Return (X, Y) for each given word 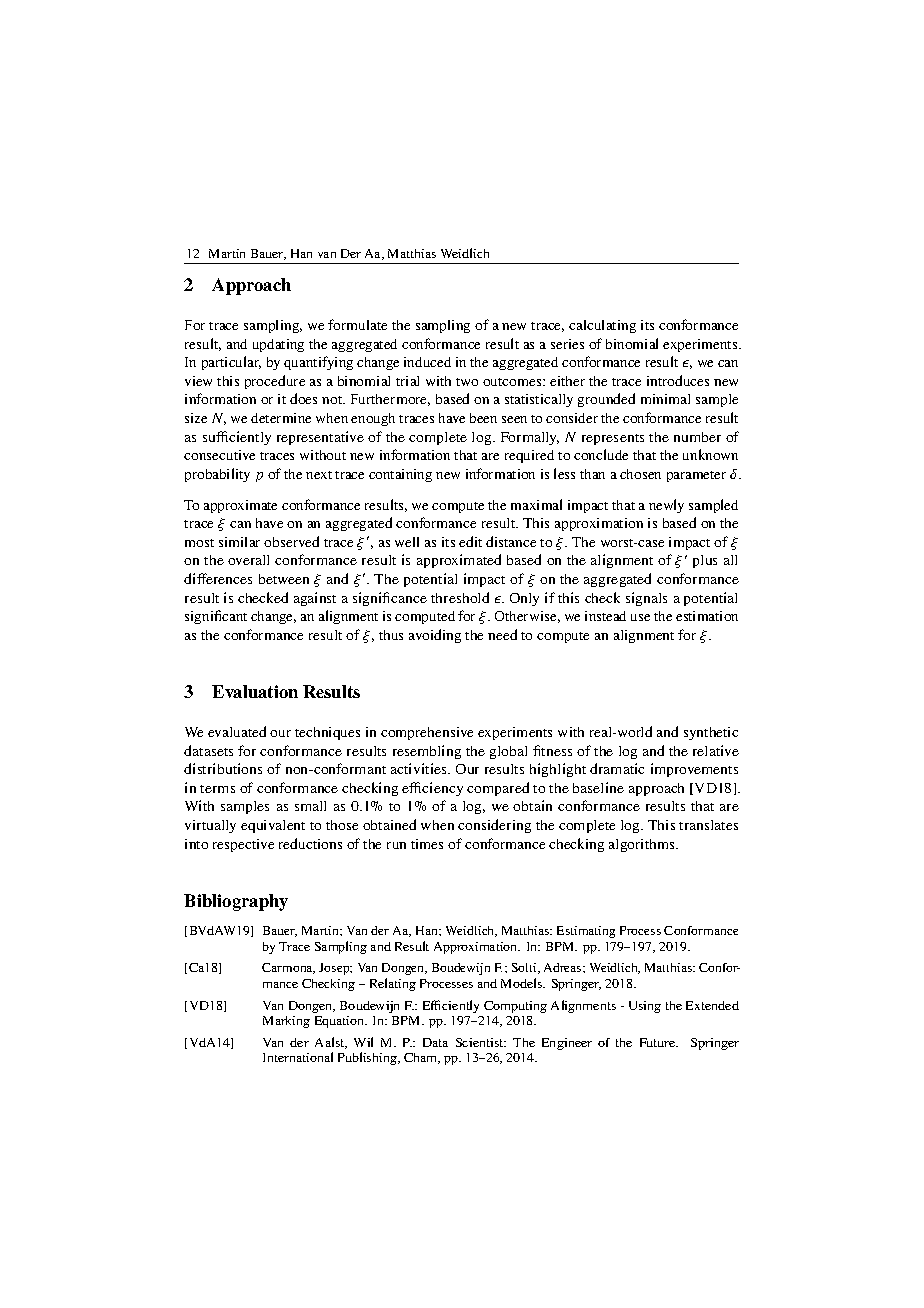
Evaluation (255, 691)
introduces (678, 380)
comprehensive (427, 733)
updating (278, 345)
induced (427, 362)
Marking (286, 1022)
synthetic (711, 733)
